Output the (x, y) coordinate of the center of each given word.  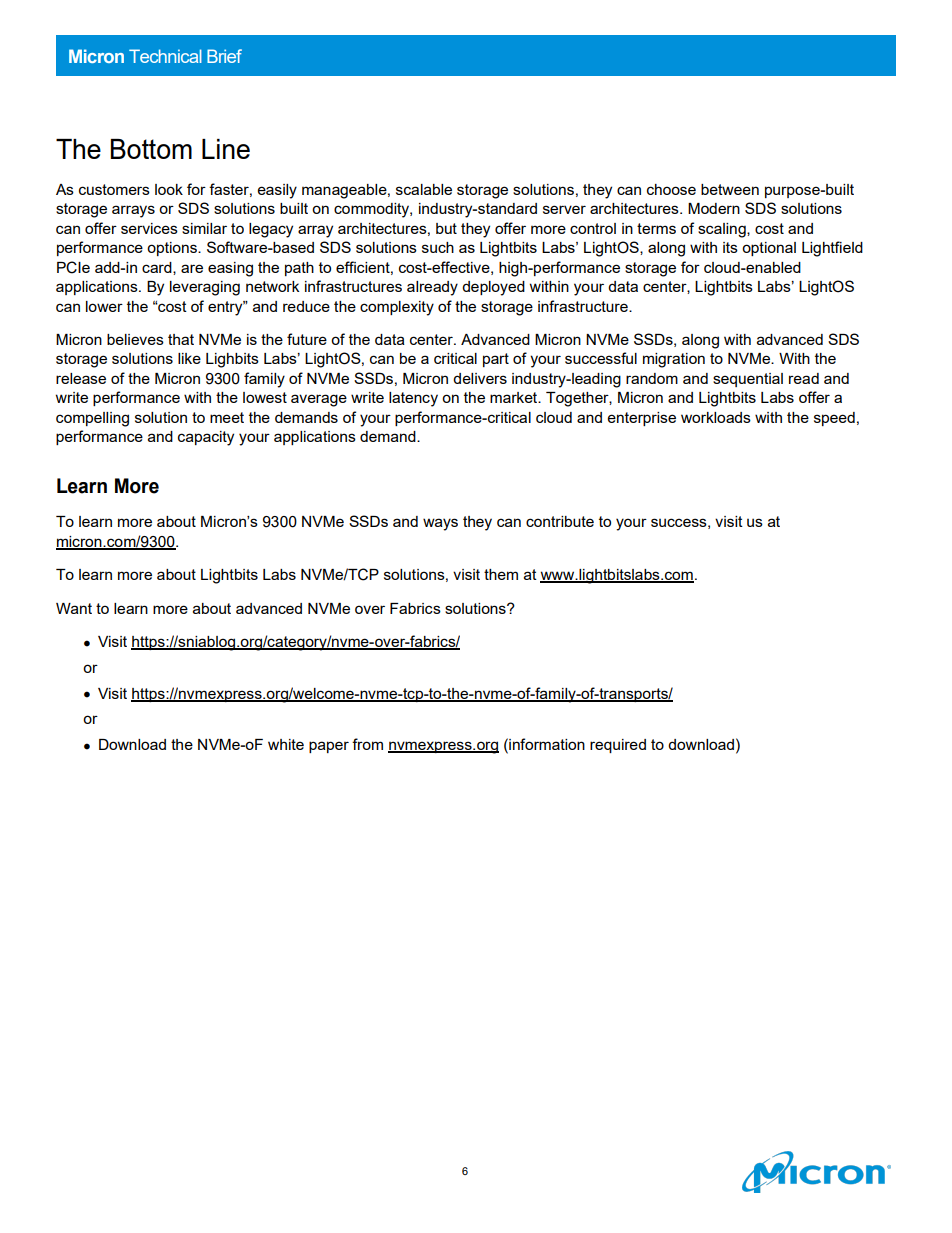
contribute (560, 521)
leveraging (205, 288)
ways (440, 524)
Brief (224, 56)
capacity (206, 438)
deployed (493, 288)
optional (769, 249)
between (730, 189)
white (286, 744)
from (367, 744)
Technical (165, 56)
